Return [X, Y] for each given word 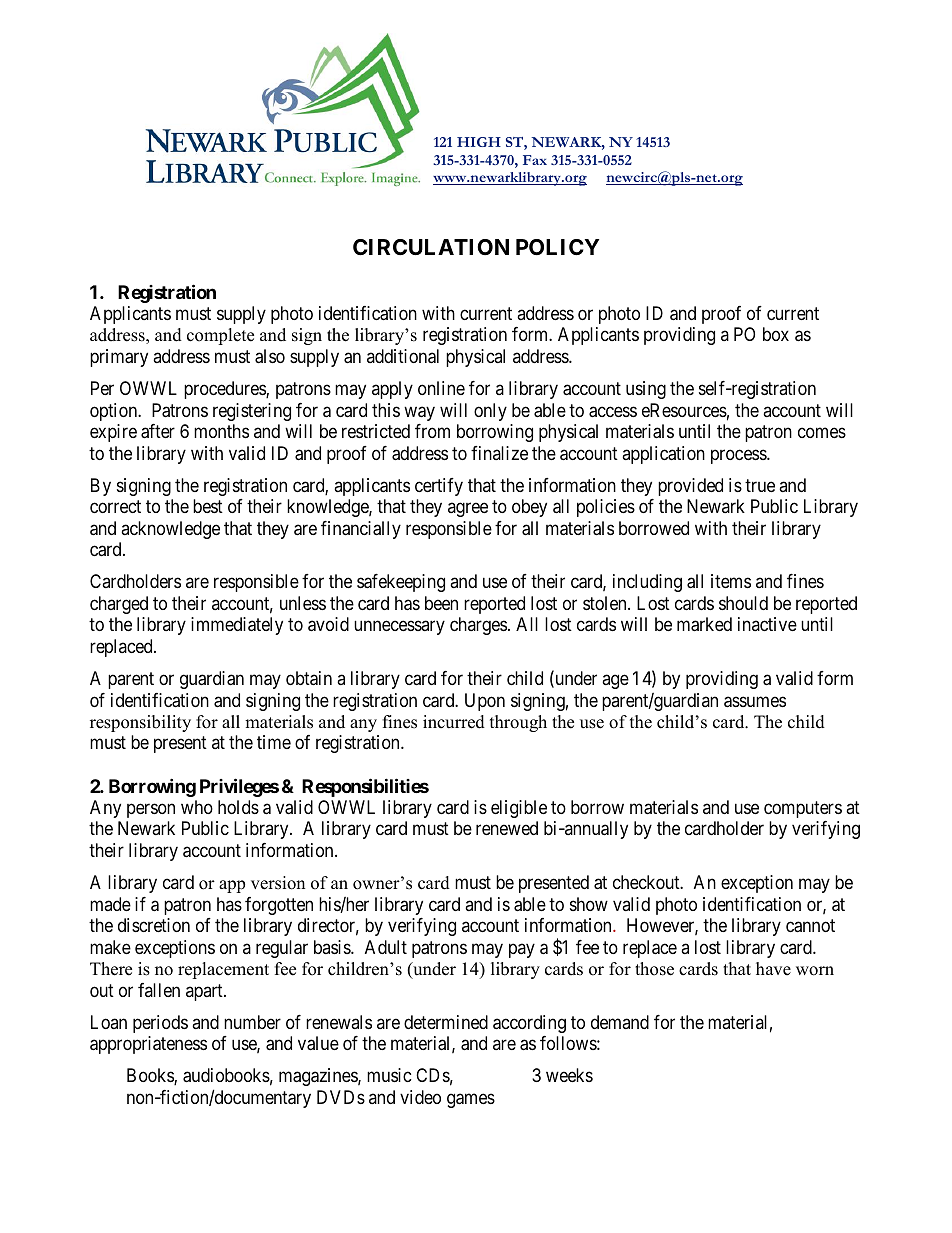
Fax [535, 160]
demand [620, 1022]
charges [478, 626]
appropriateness [148, 1045]
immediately [237, 626]
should [743, 603]
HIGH [479, 142]
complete [220, 336]
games [471, 1100]
